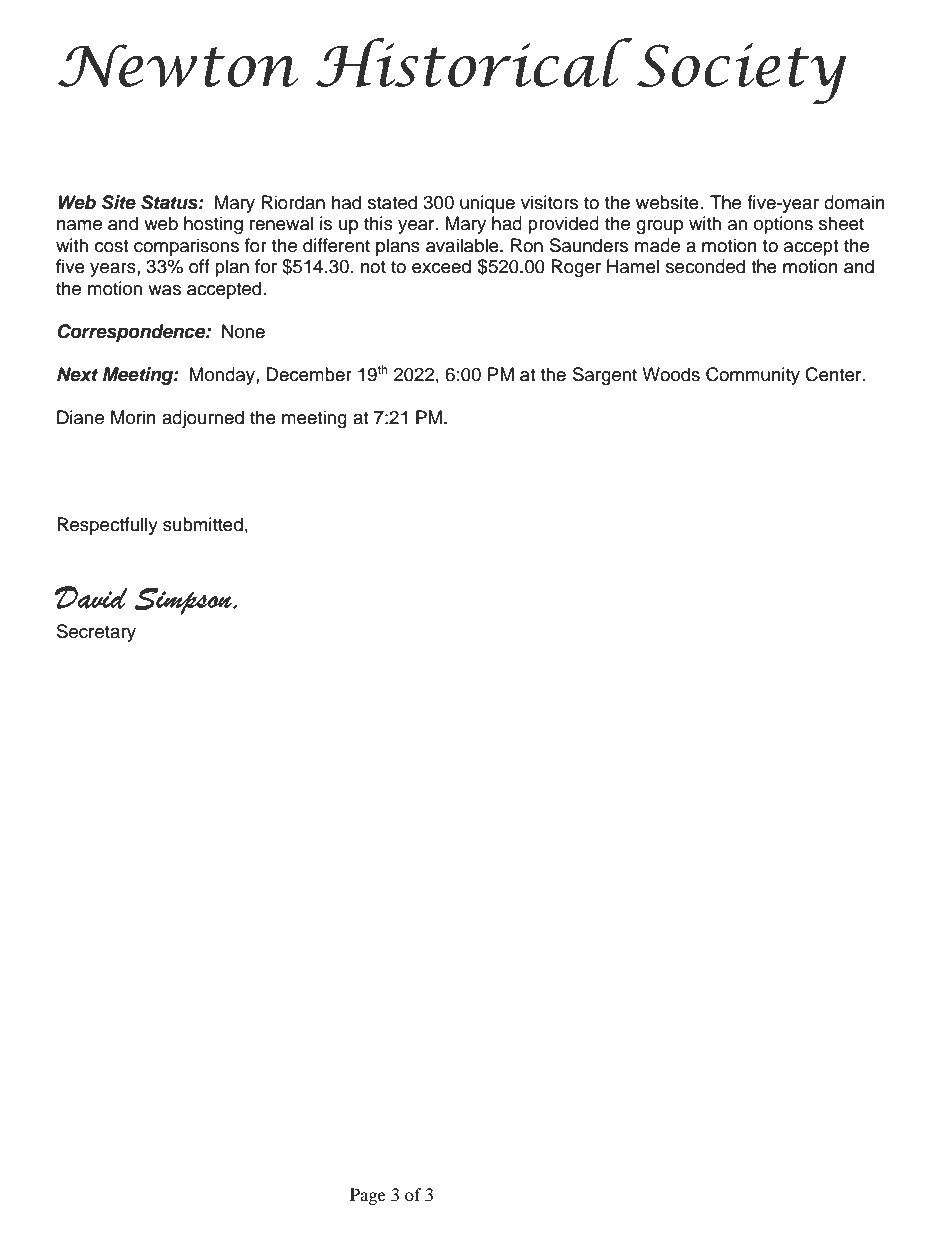 The image size is (952, 1233). Describe the element at coordinates (133, 417) in the screenshot. I see `Morin` at that location.
